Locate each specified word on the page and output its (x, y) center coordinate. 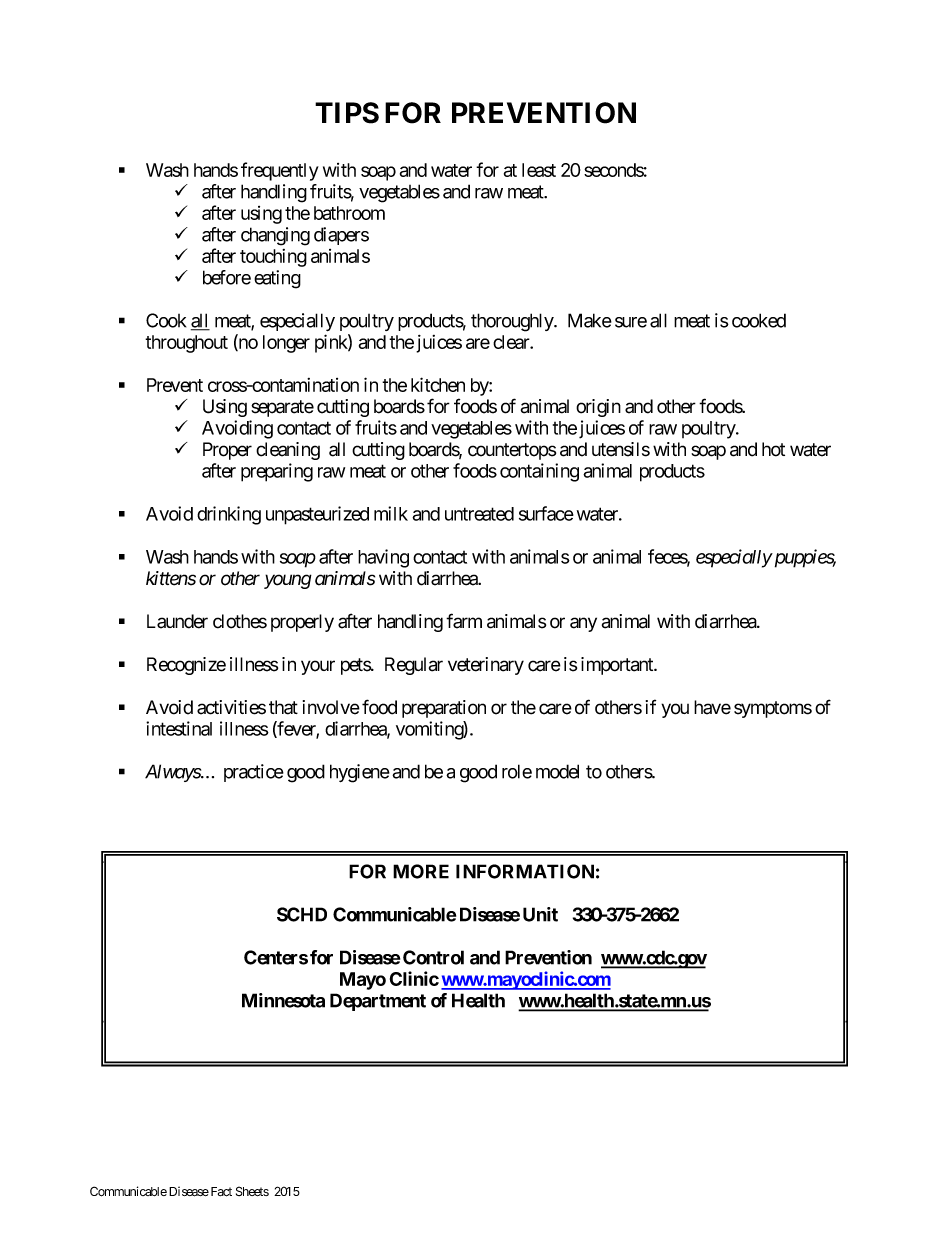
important (618, 666)
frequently (280, 171)
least (539, 170)
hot (773, 449)
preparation (444, 709)
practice (254, 773)
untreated (479, 514)
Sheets (252, 1191)
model (557, 771)
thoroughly (513, 322)
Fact (221, 1192)
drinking (229, 515)
